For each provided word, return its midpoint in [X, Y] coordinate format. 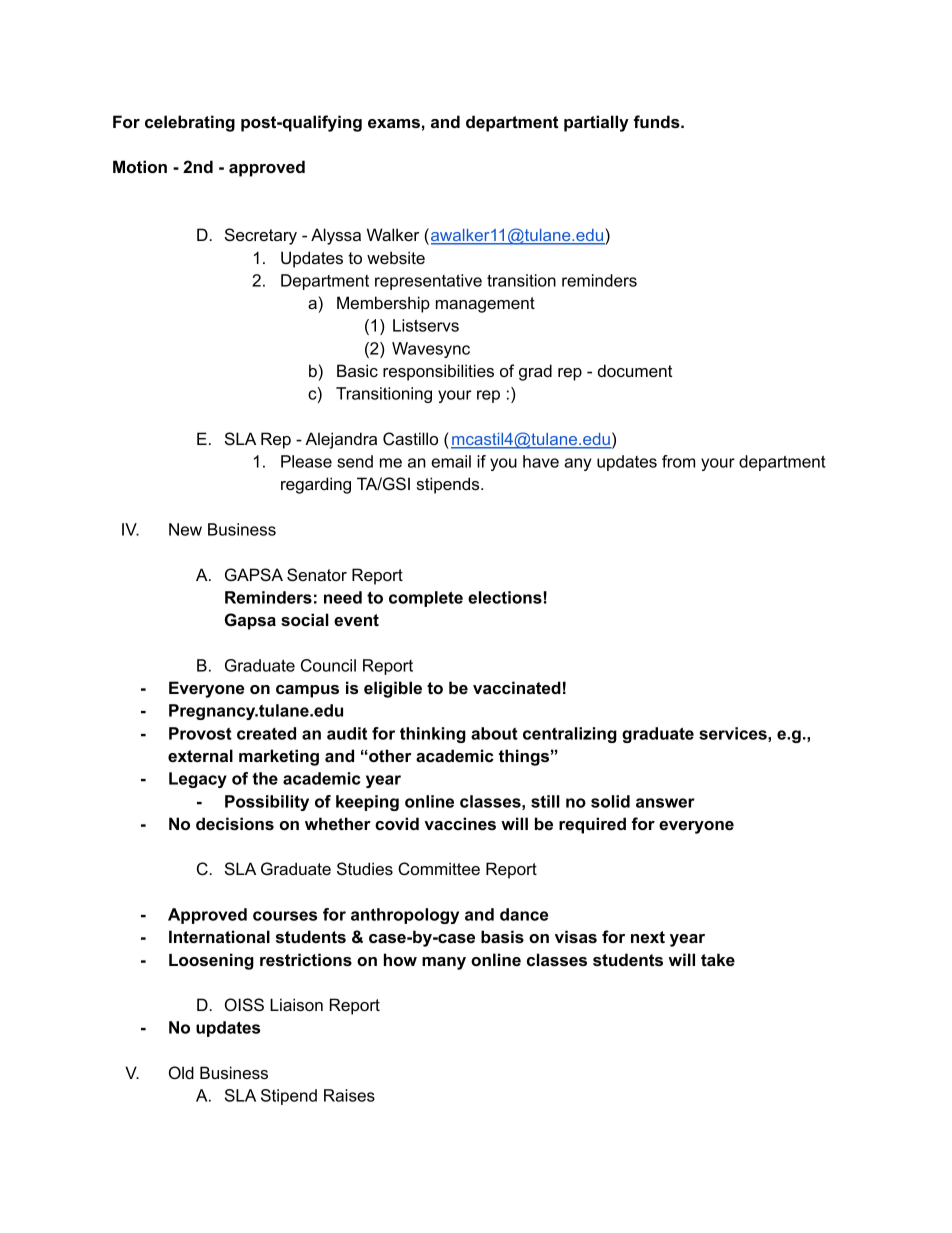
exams [394, 123]
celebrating [190, 123]
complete [426, 599]
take [718, 959]
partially [596, 123]
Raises [349, 1095]
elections [506, 597]
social [305, 619]
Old [181, 1073]
